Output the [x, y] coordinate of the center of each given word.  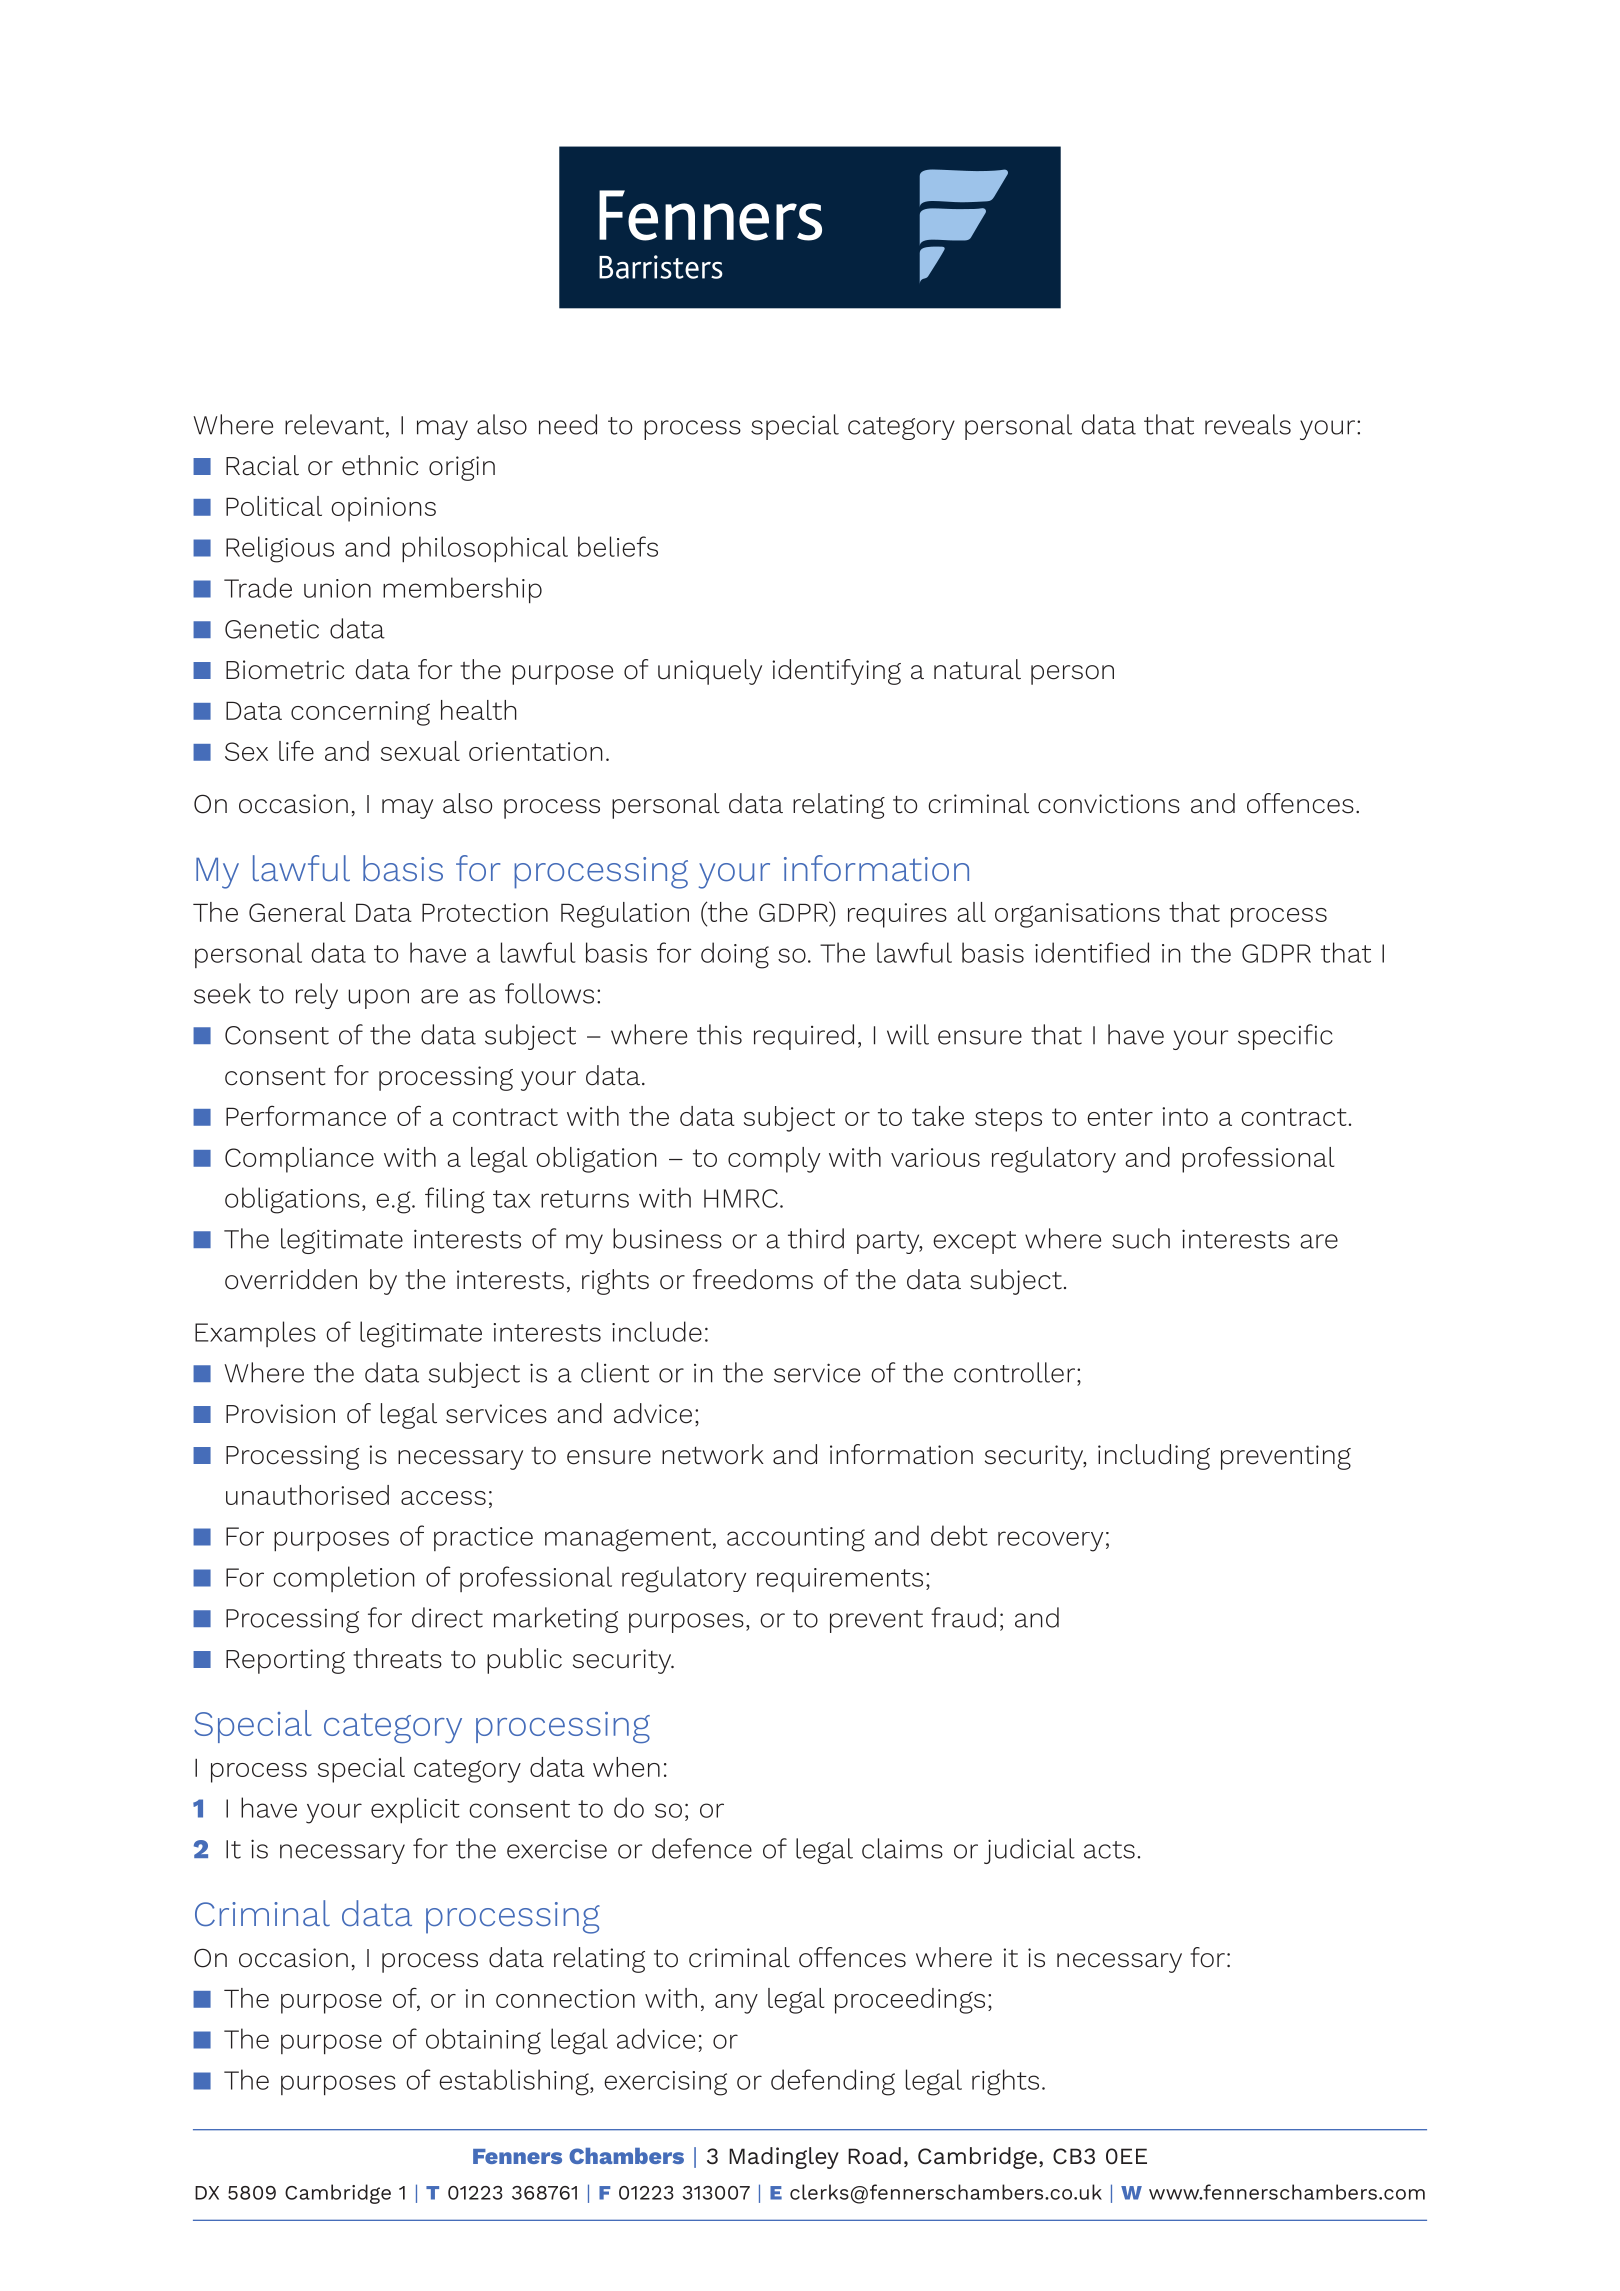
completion [344, 1579]
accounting [796, 1539]
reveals [1248, 424]
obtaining [483, 2041]
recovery [1050, 1541]
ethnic [380, 465]
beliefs [618, 546]
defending [833, 2082]
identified [1092, 952]
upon [378, 999]
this [719, 1034]
